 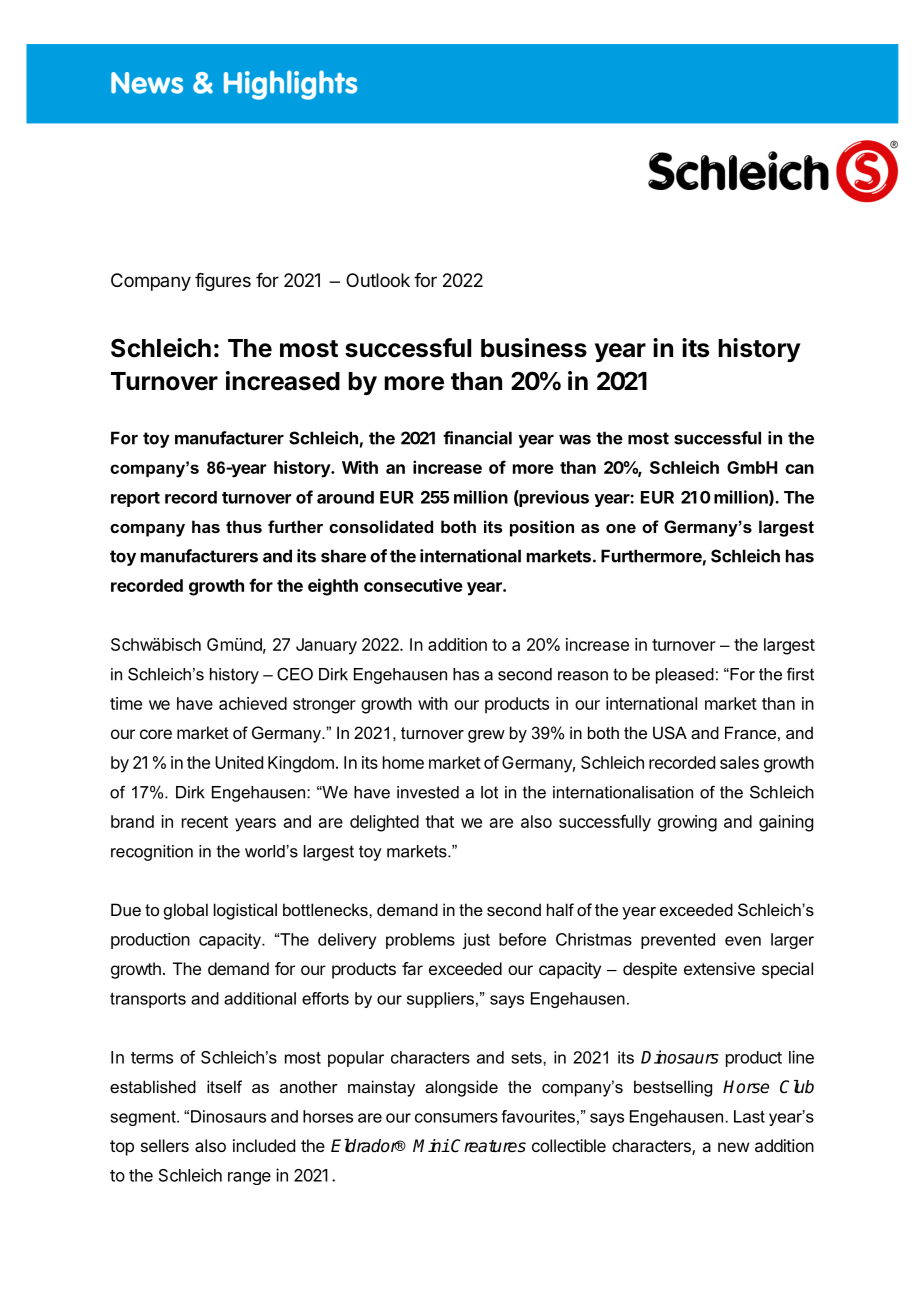 What do you see at coordinates (687, 823) in the screenshot?
I see `growing` at bounding box center [687, 823].
